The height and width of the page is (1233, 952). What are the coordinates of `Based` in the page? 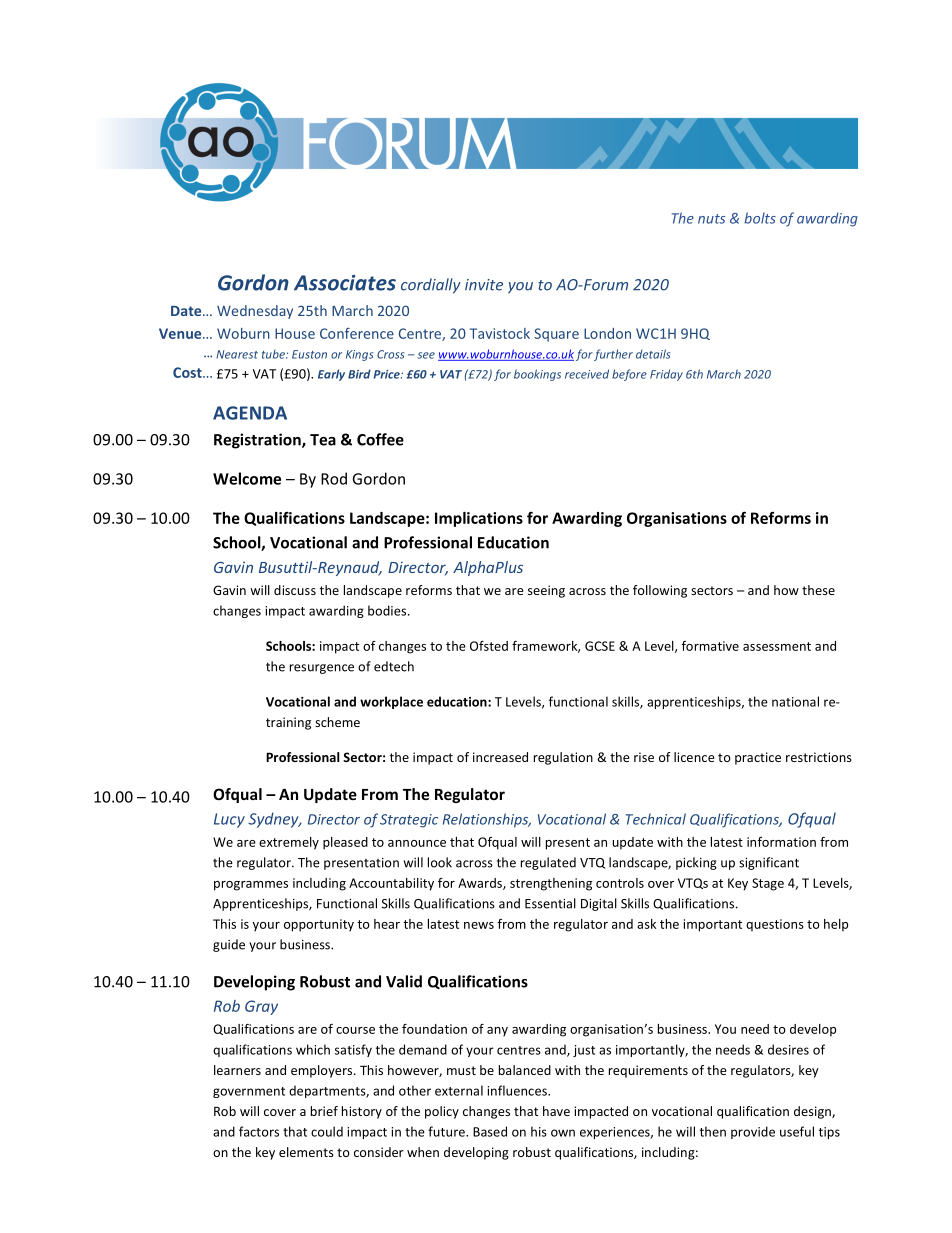 It's located at (490, 1131).
